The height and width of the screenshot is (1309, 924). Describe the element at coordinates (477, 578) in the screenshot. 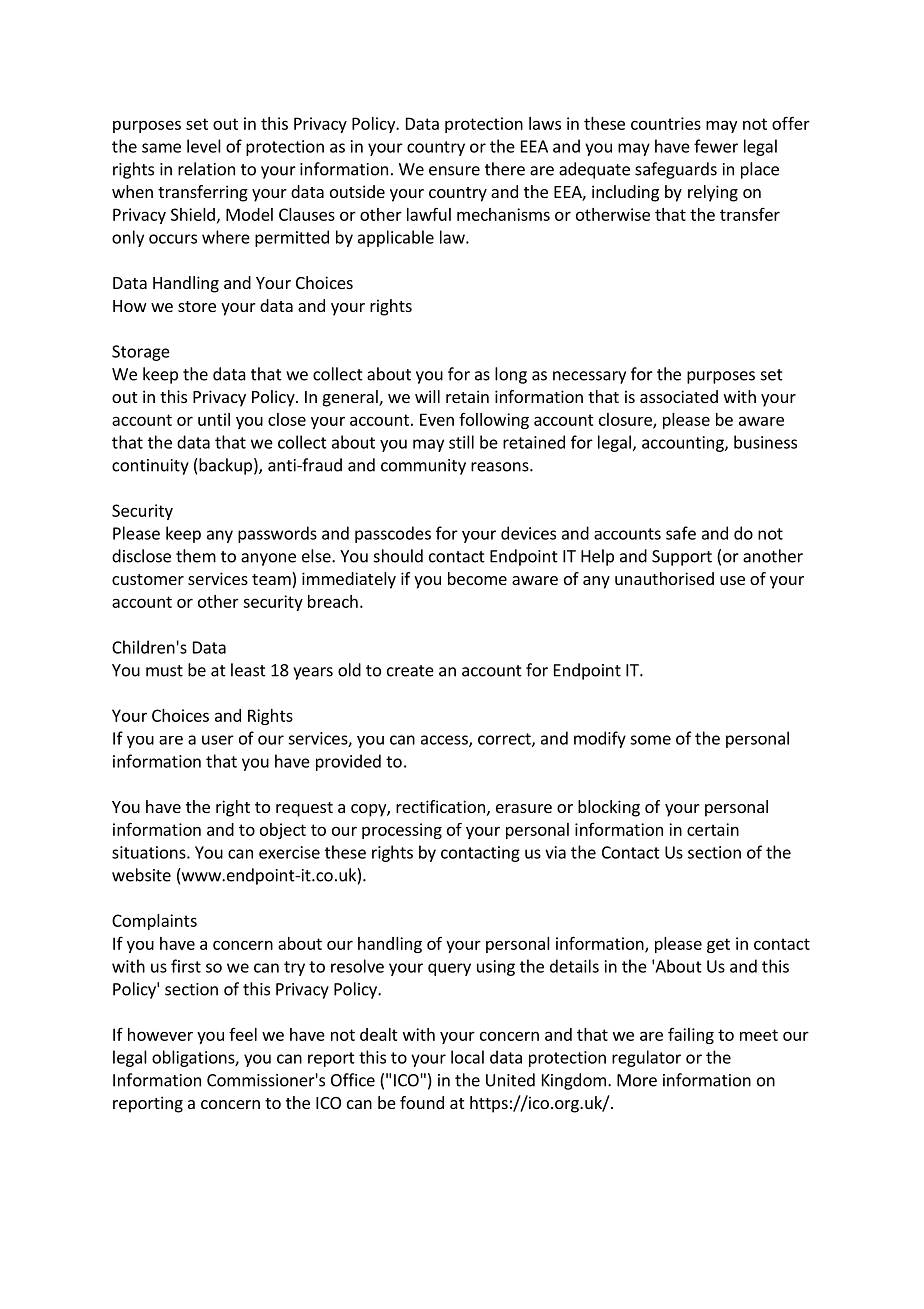

I see `become` at that location.
